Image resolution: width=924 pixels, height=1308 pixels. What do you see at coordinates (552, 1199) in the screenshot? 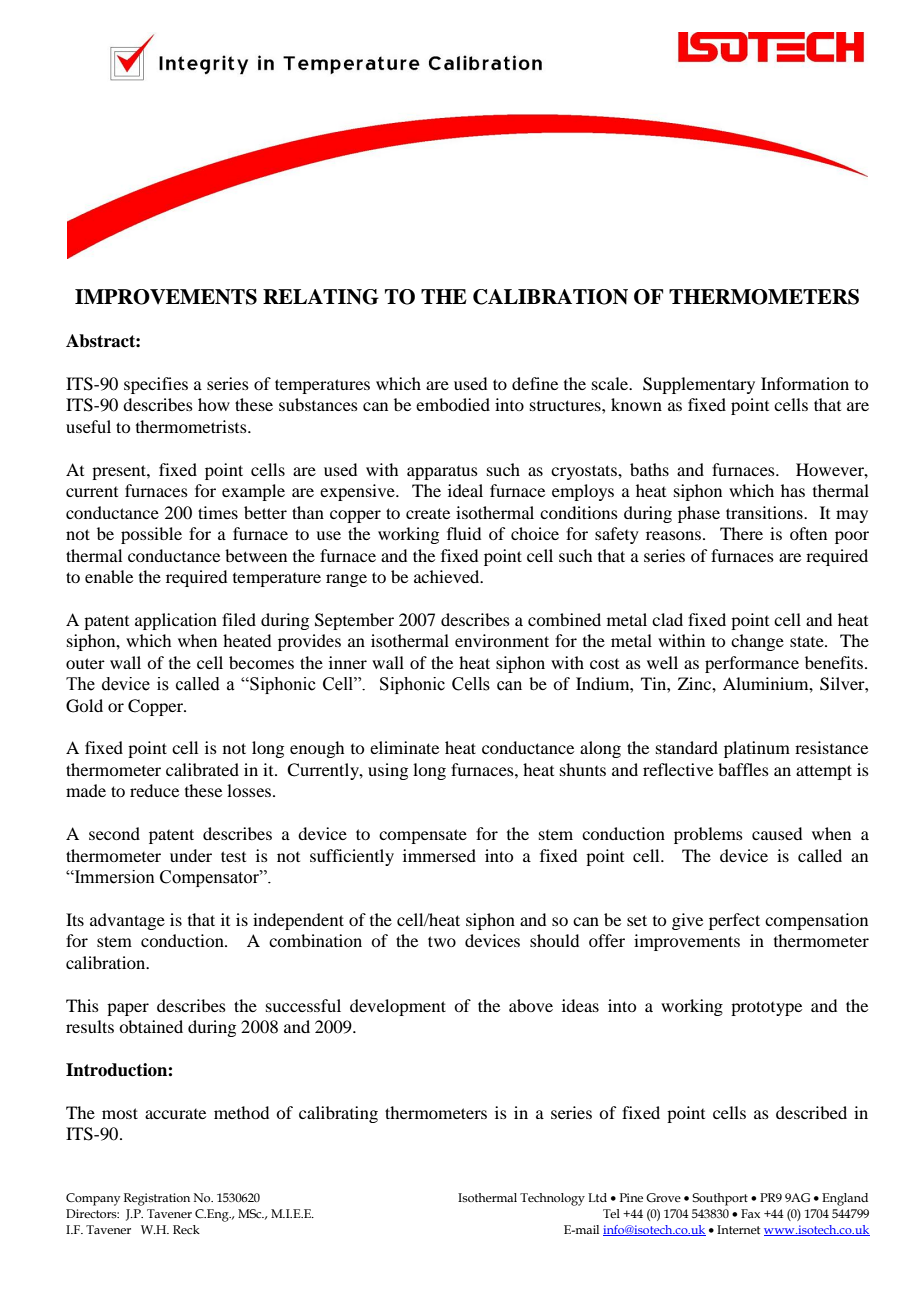
I see `Technology` at bounding box center [552, 1199].
